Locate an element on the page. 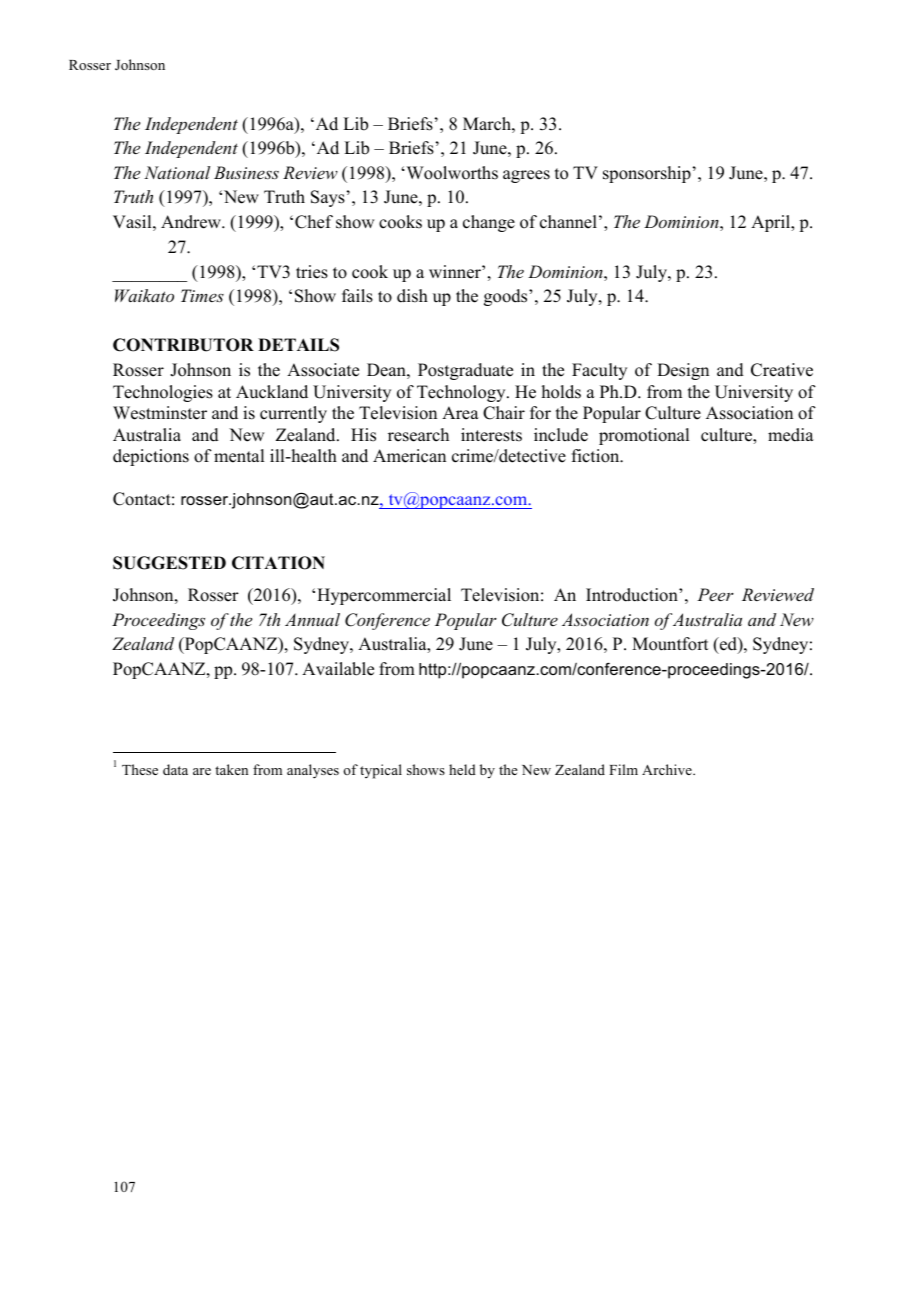 The width and height of the document is (924, 1308). taken is located at coordinates (231, 769).
